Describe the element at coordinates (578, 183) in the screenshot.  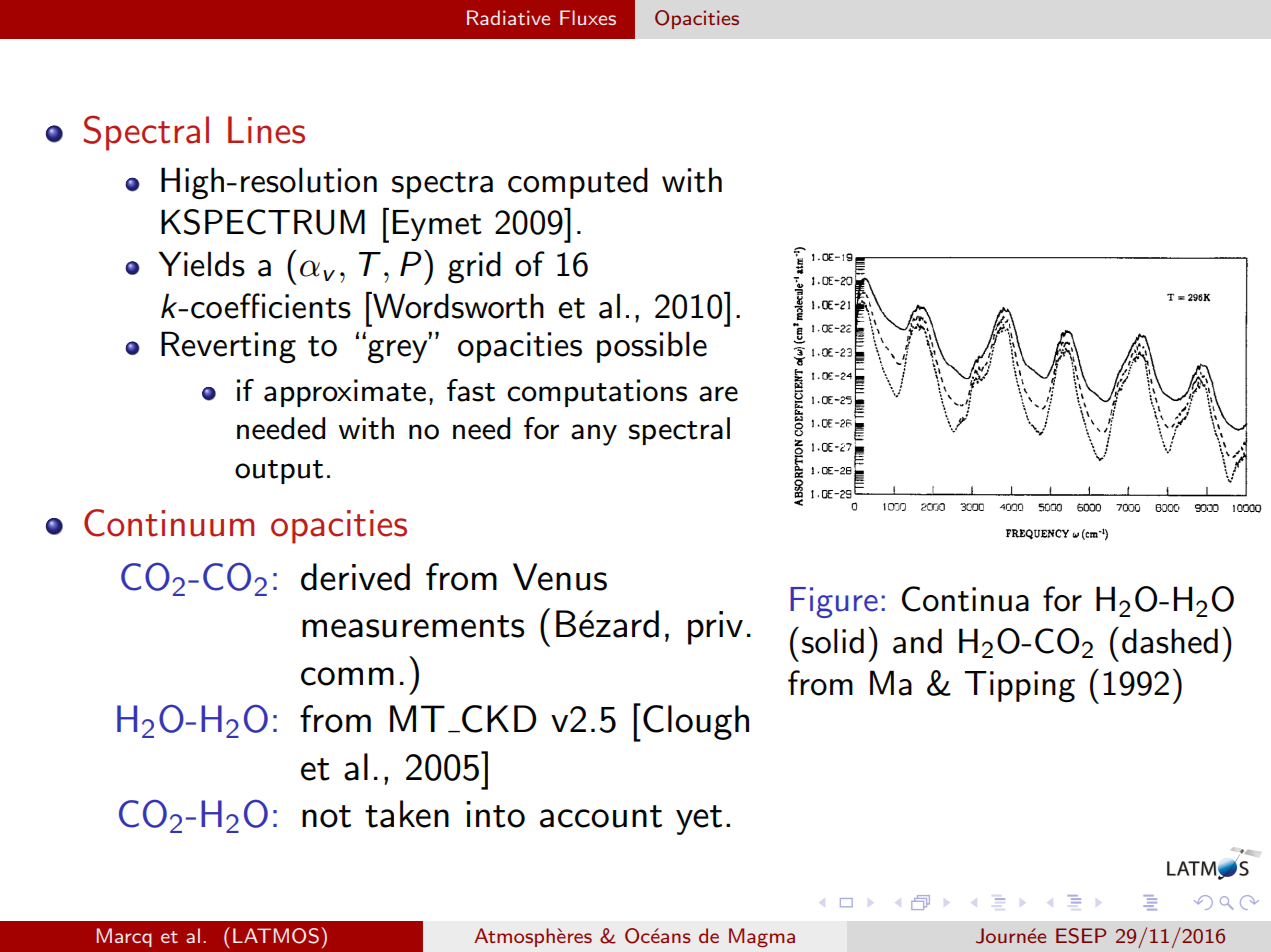
I see `computed` at that location.
